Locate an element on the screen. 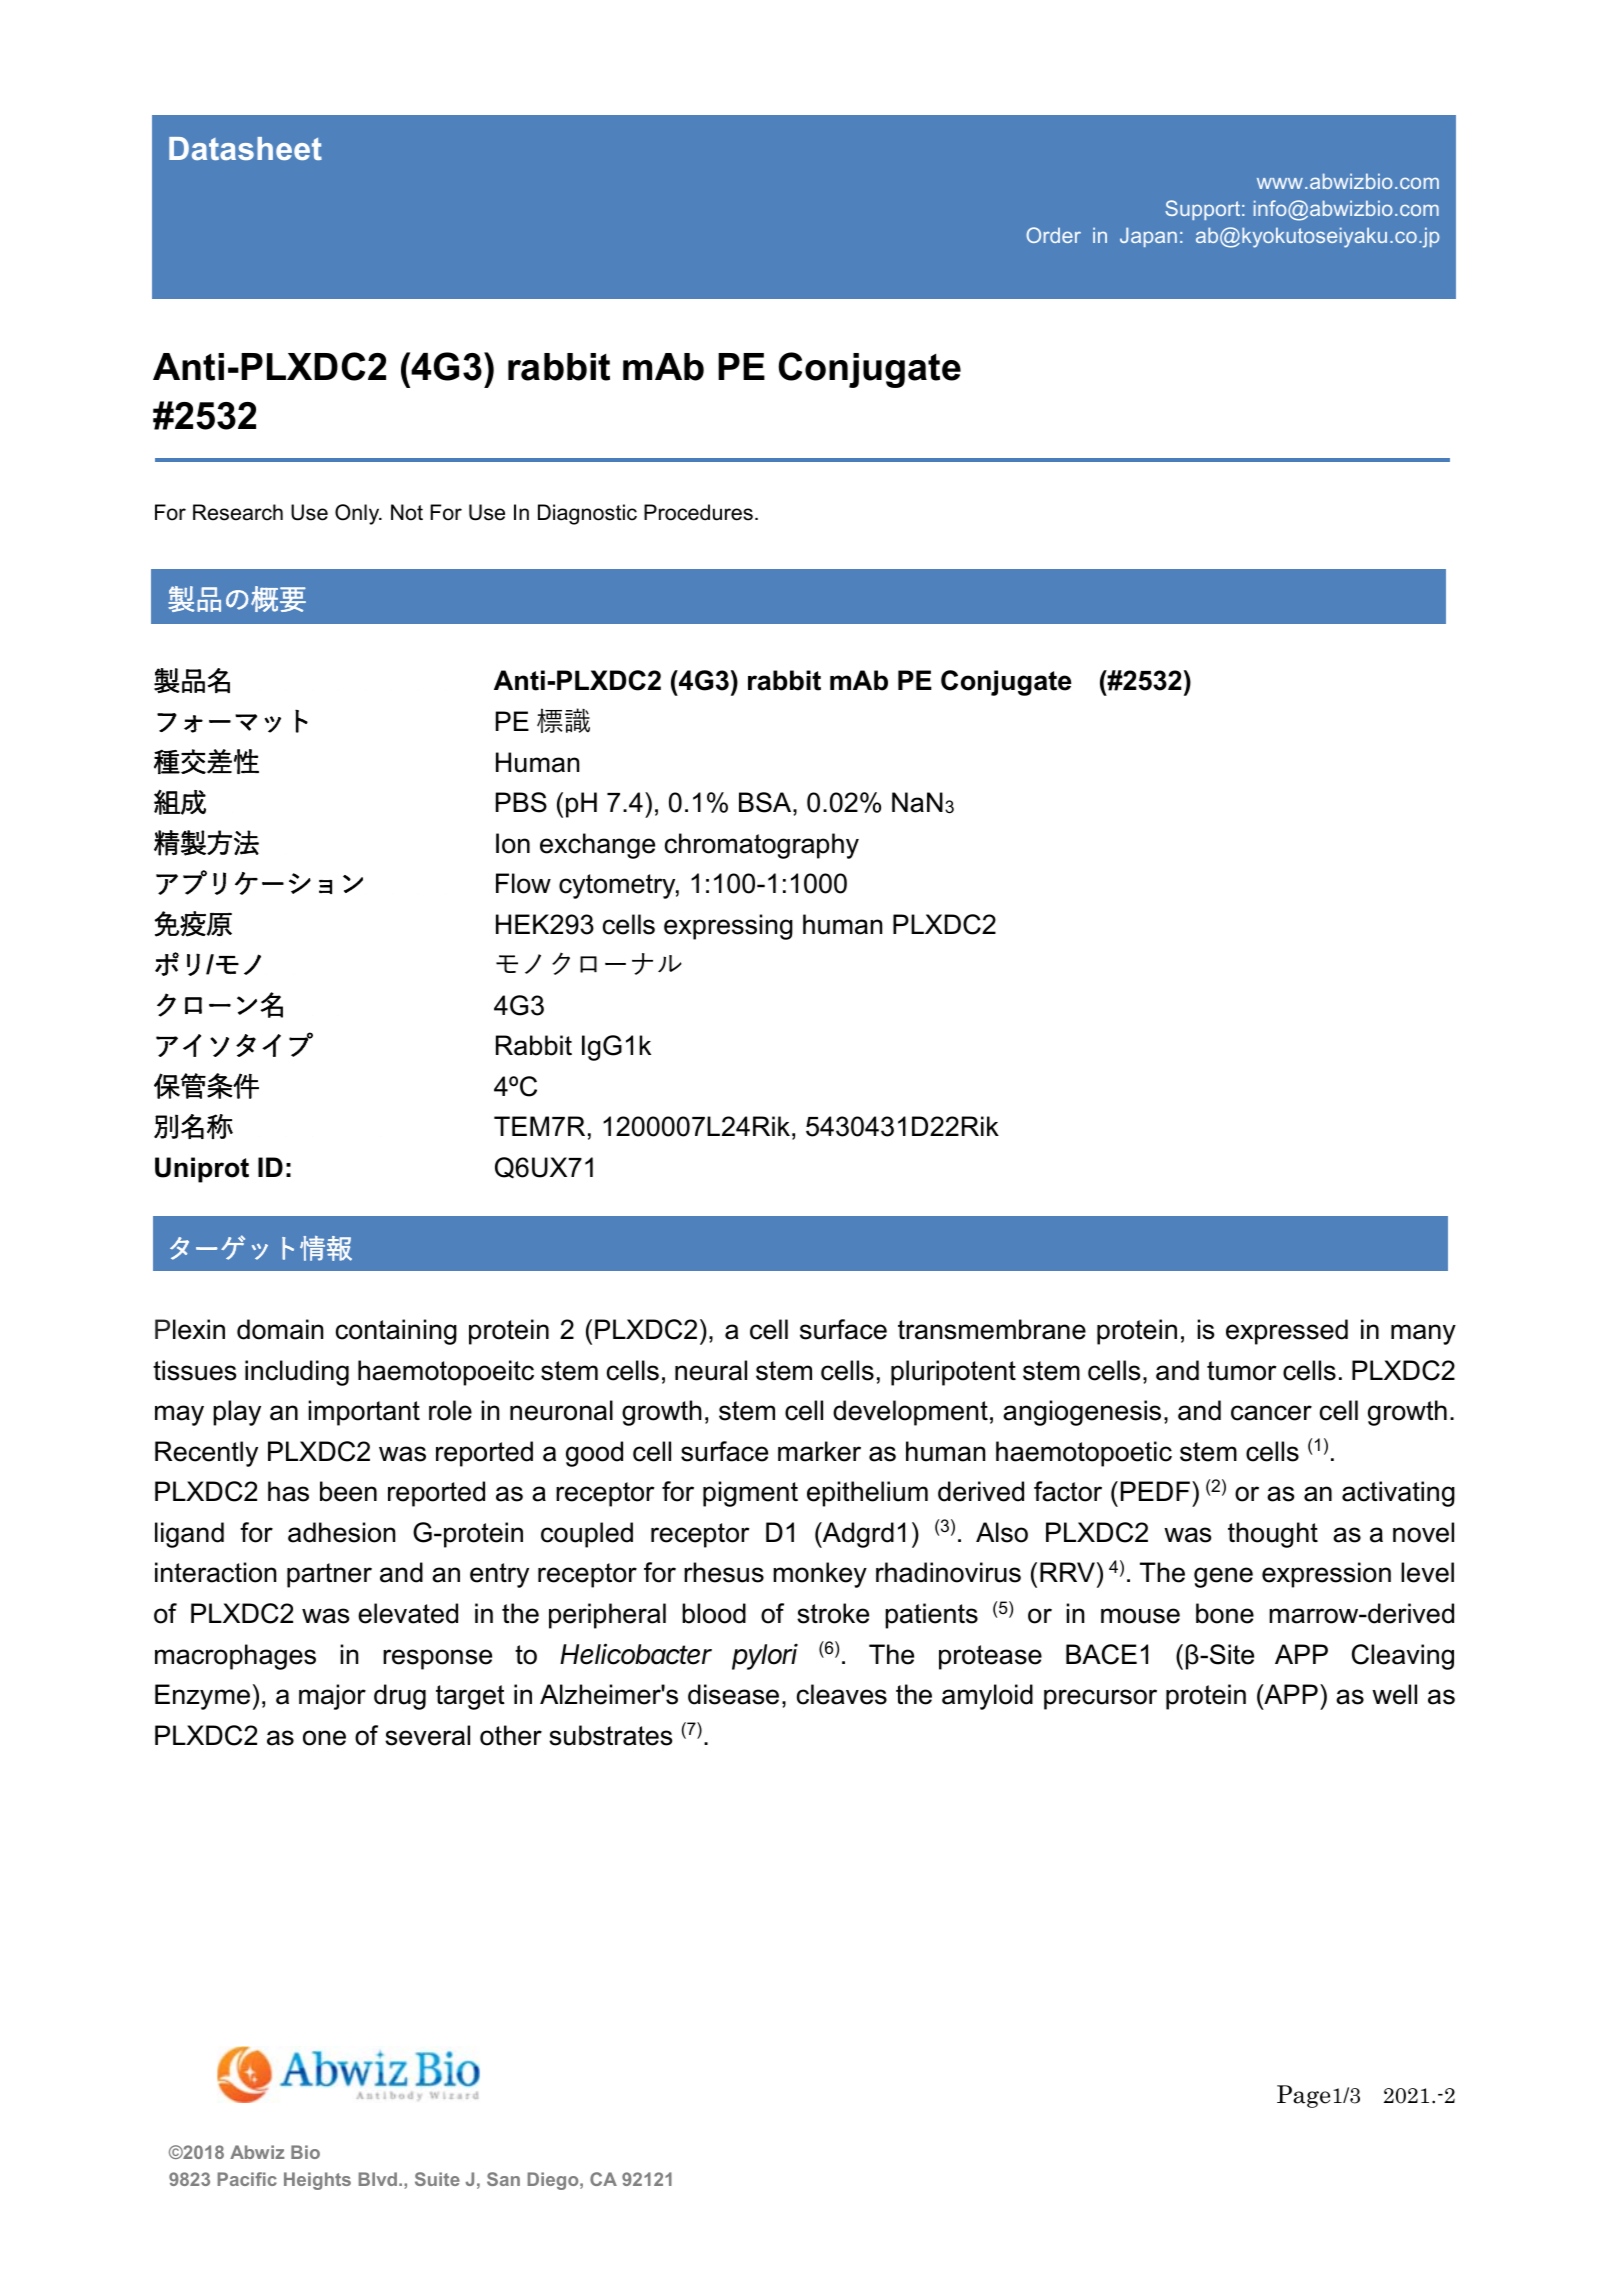 This screenshot has width=1609, height=2276. expressed is located at coordinates (1287, 1332).
